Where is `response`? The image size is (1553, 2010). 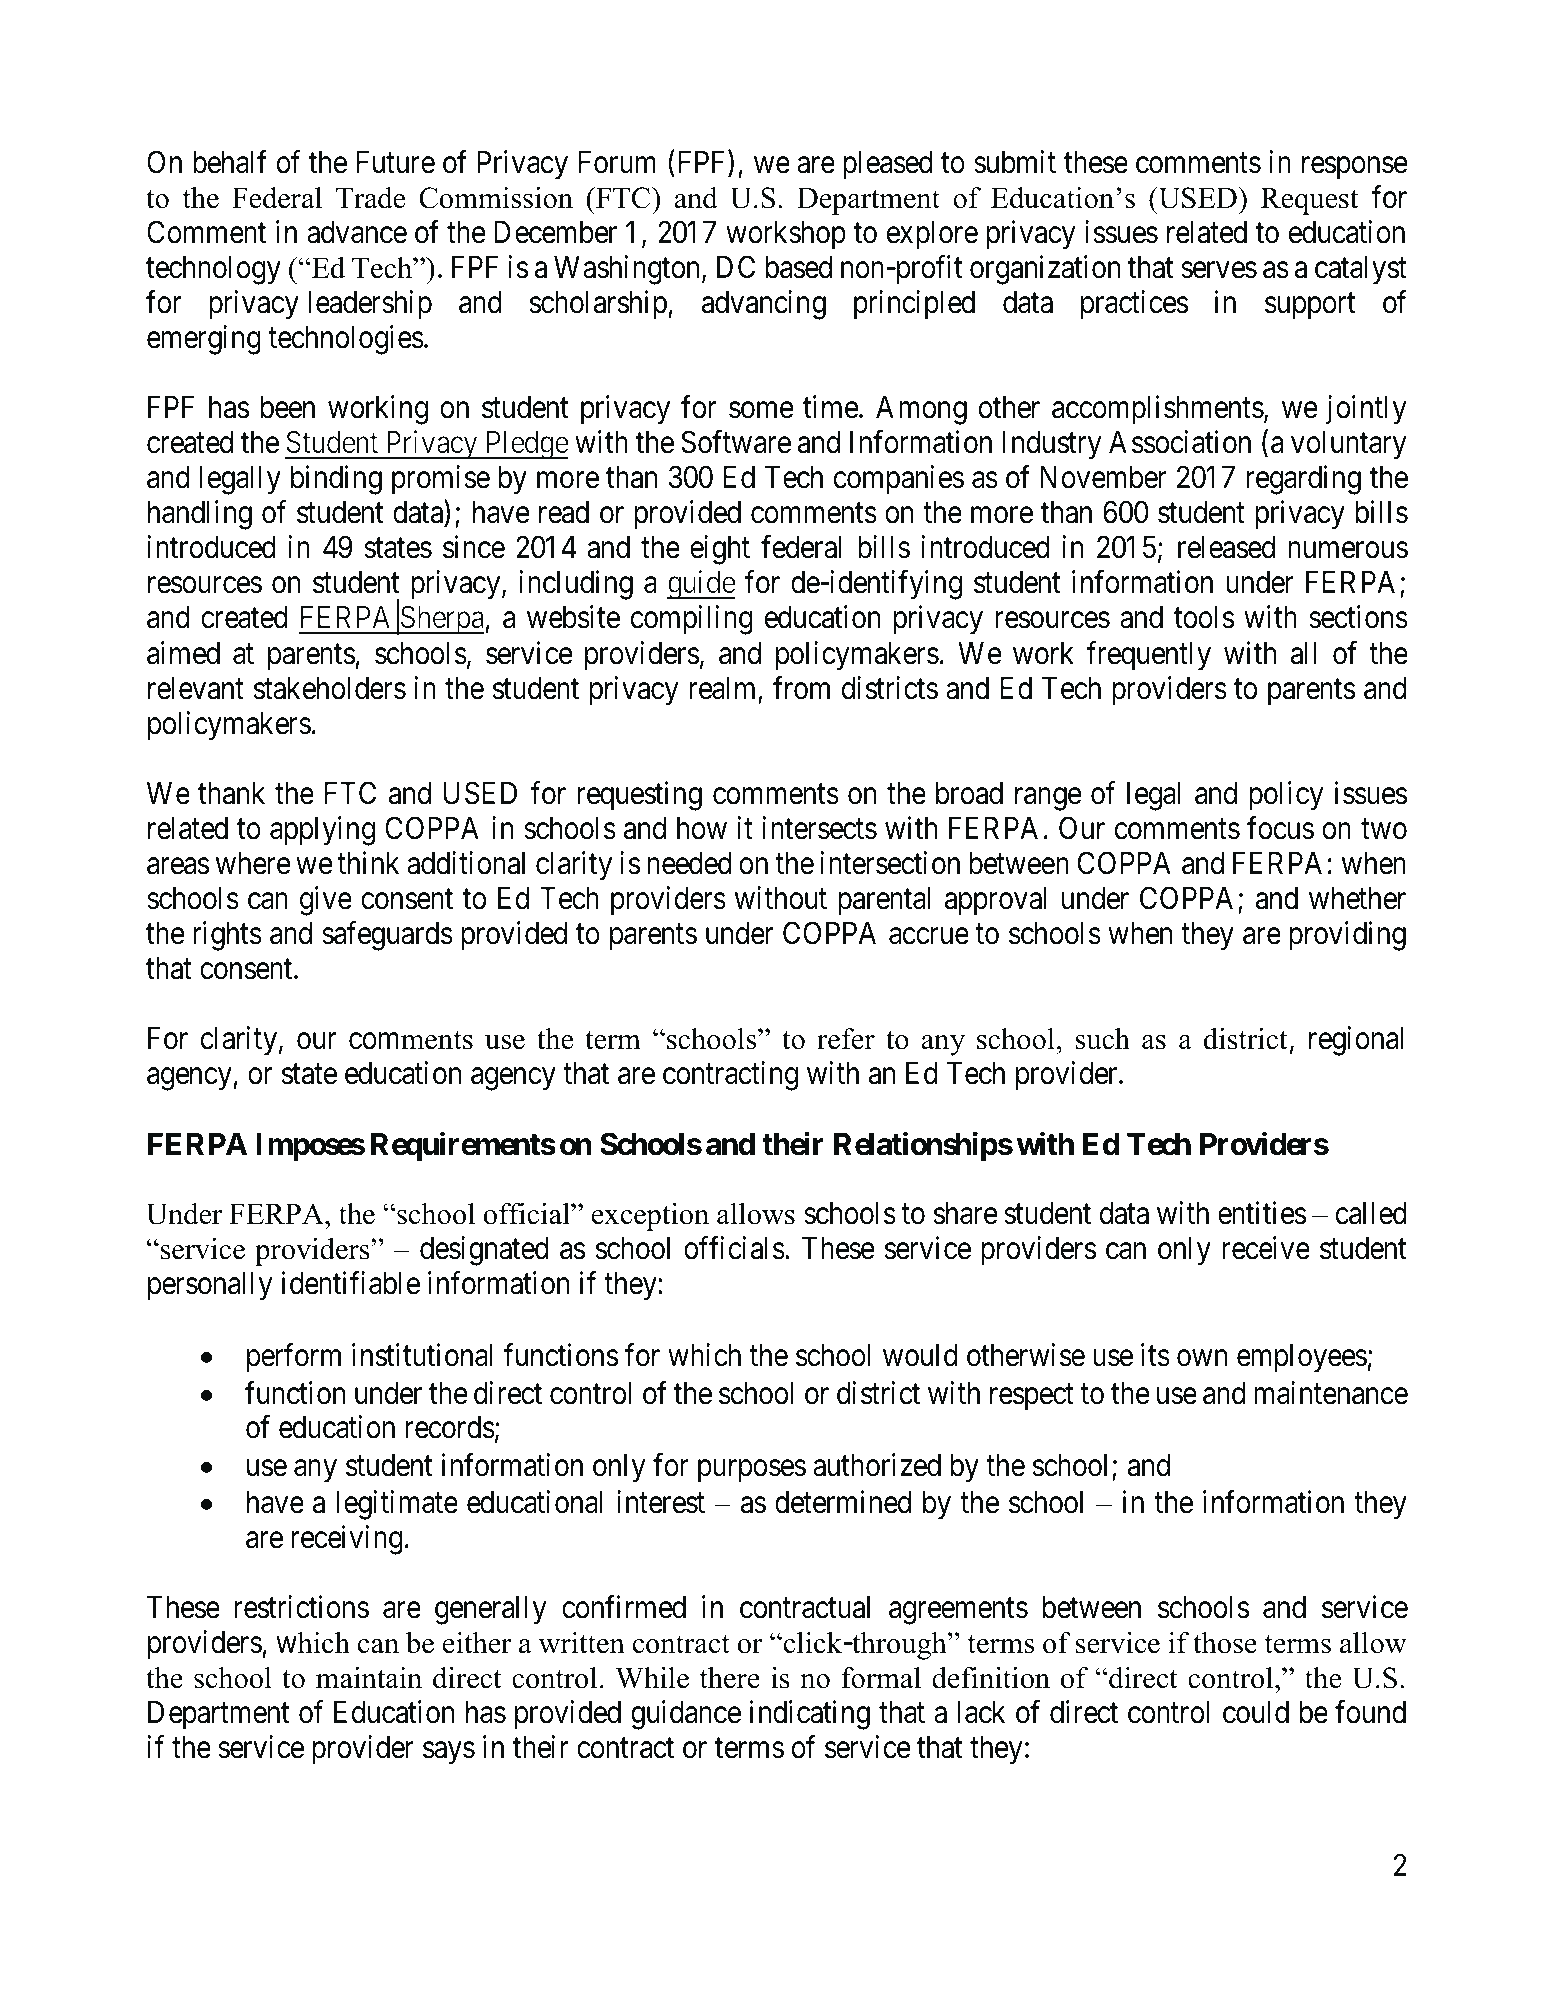
response is located at coordinates (1355, 168).
